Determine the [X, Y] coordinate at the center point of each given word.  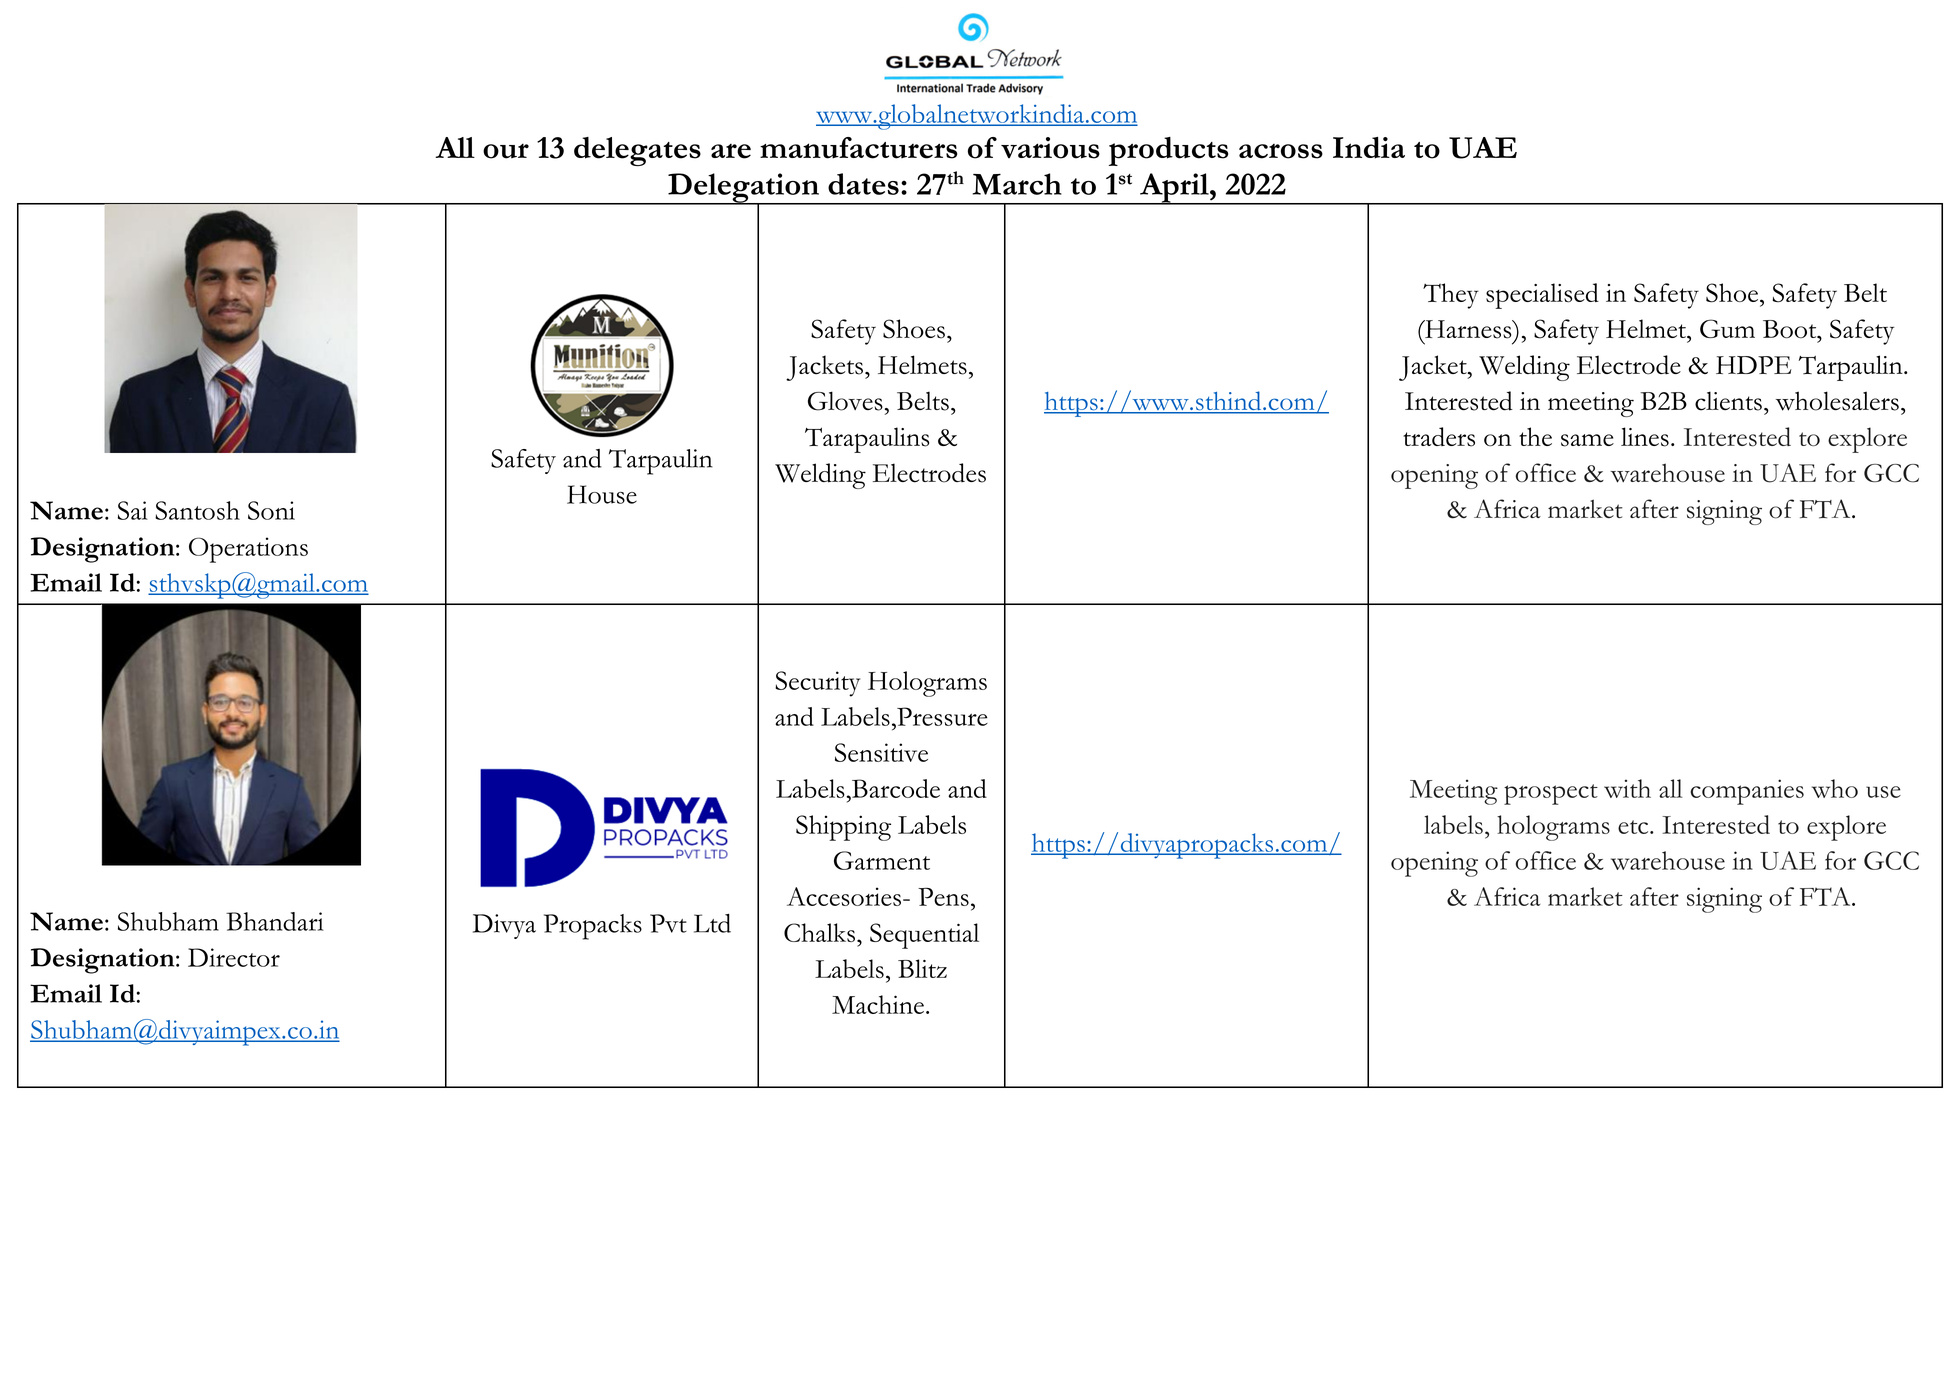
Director [234, 957]
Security [817, 684]
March [1017, 184]
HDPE [1754, 365]
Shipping [843, 828]
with [1627, 788]
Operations [248, 550]
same [1587, 440]
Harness [1468, 329]
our [506, 151]
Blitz [922, 968]
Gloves [845, 401]
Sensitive [881, 752]
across [1281, 151]
